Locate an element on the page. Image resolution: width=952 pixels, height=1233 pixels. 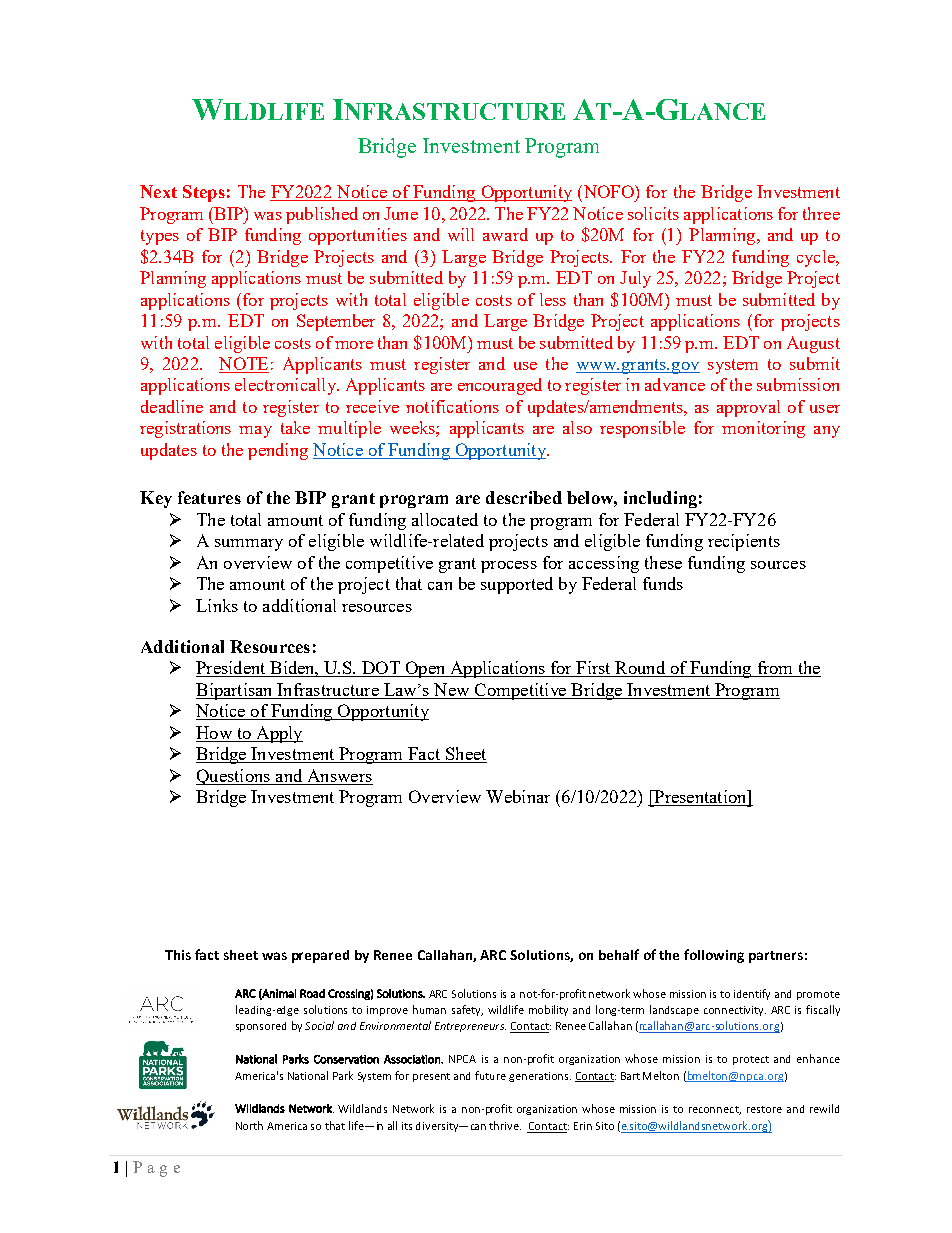
monitoring is located at coordinates (763, 429).
